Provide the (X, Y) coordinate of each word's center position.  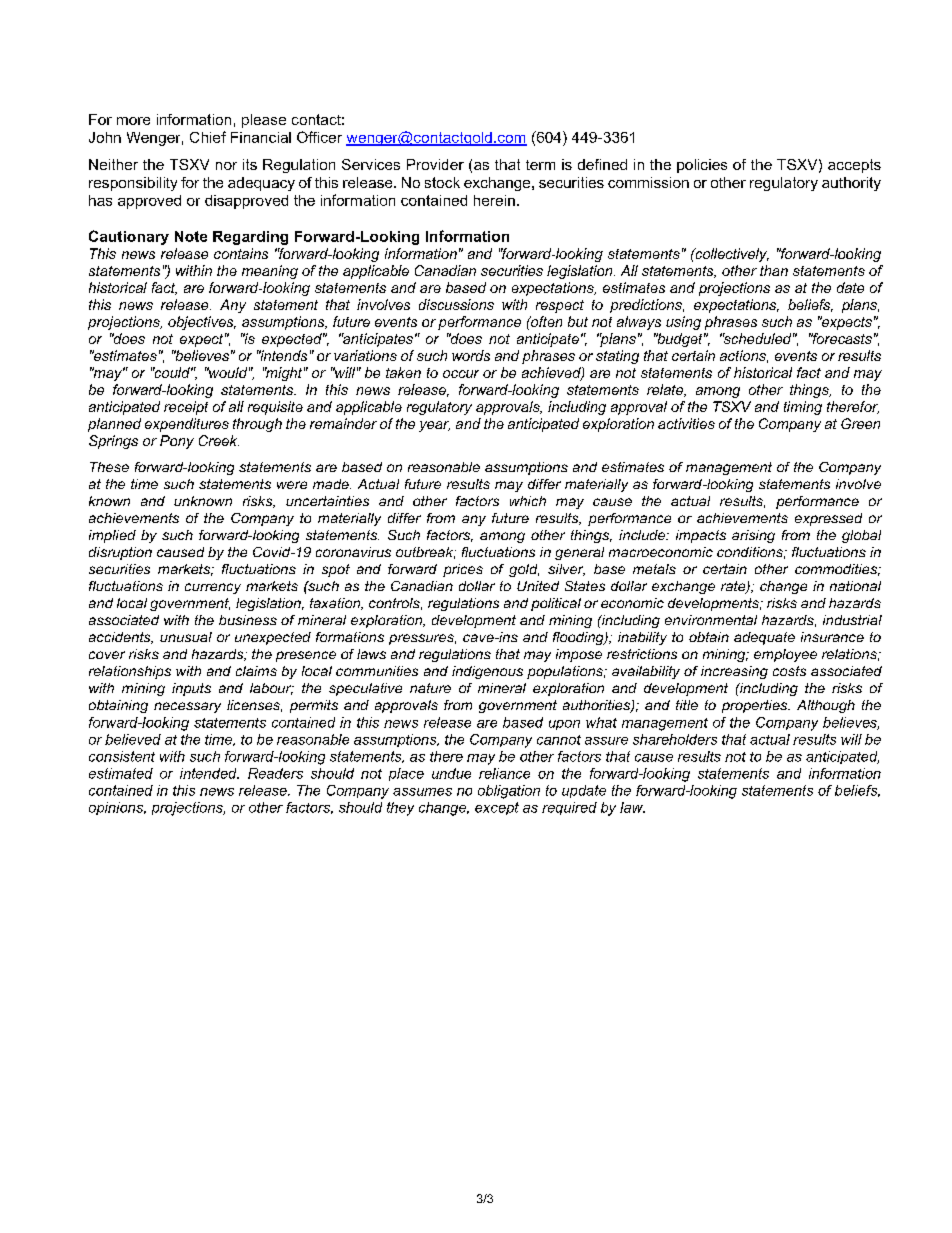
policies (702, 166)
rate (734, 587)
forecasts (841, 338)
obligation (509, 792)
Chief (208, 137)
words (471, 355)
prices (463, 570)
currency (213, 588)
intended (209, 773)
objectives (202, 323)
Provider (435, 164)
